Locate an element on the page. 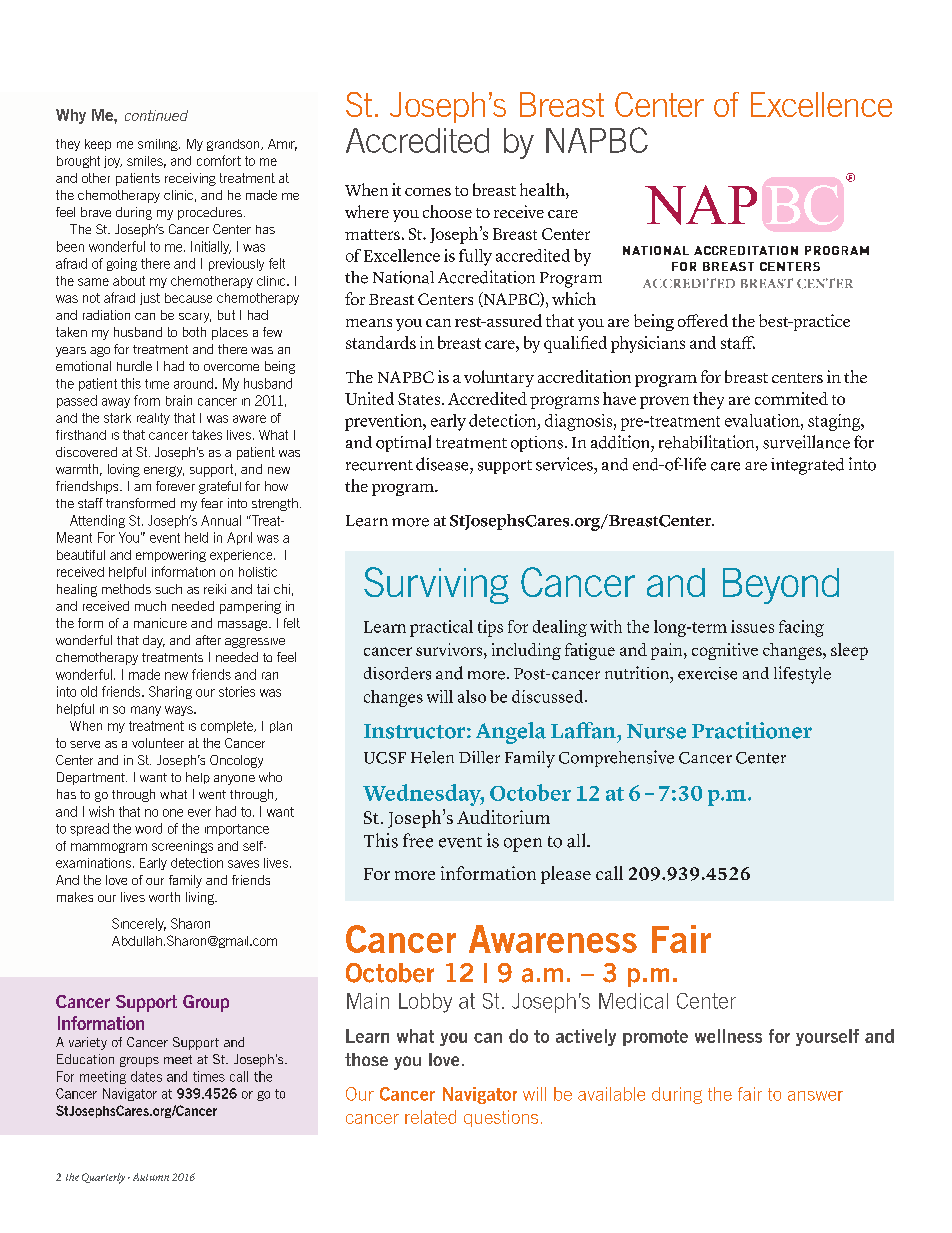 The width and height of the image is (952, 1233). comes is located at coordinates (428, 192).
